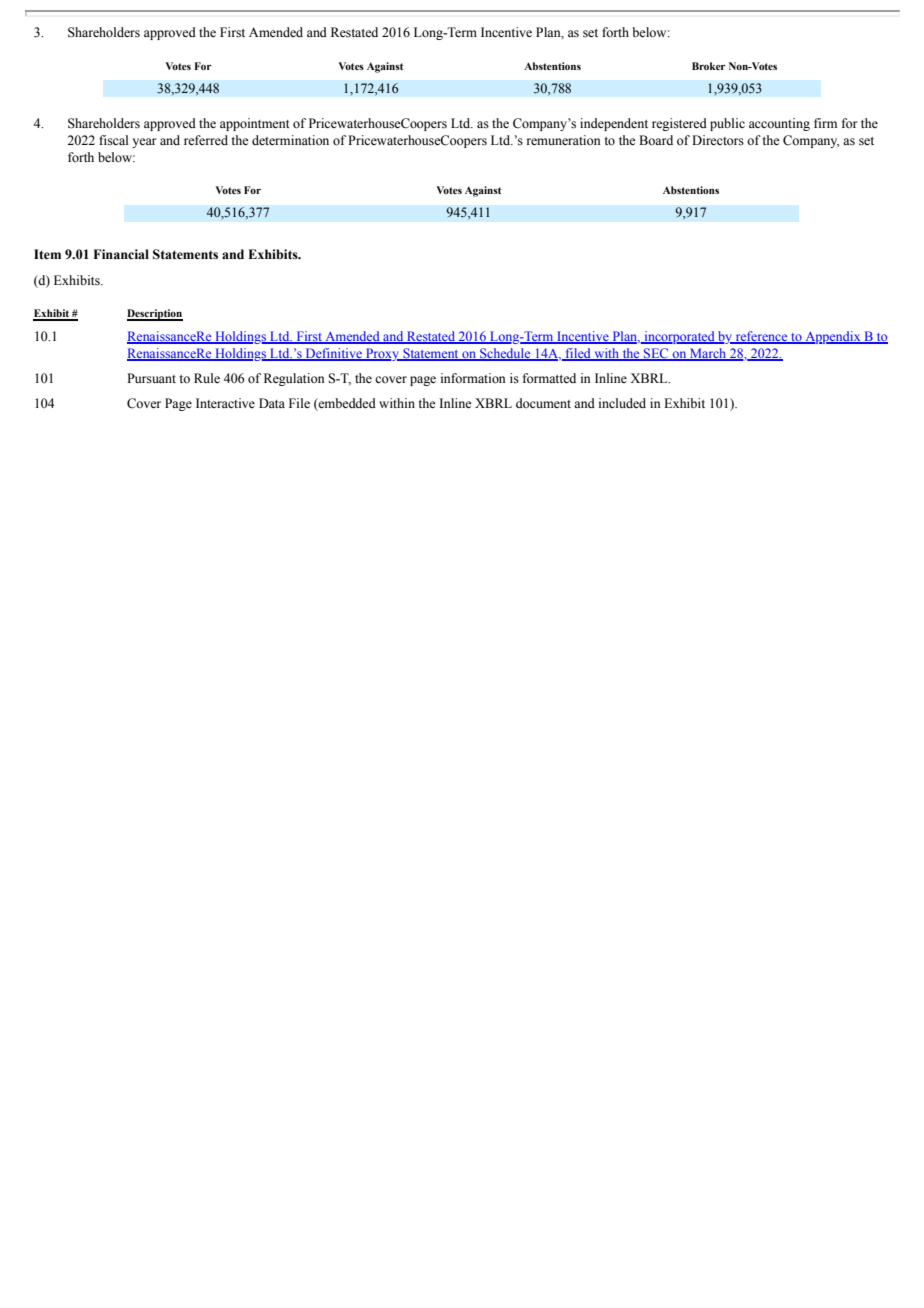  What do you see at coordinates (383, 354) in the document?
I see `Proxy` at bounding box center [383, 354].
